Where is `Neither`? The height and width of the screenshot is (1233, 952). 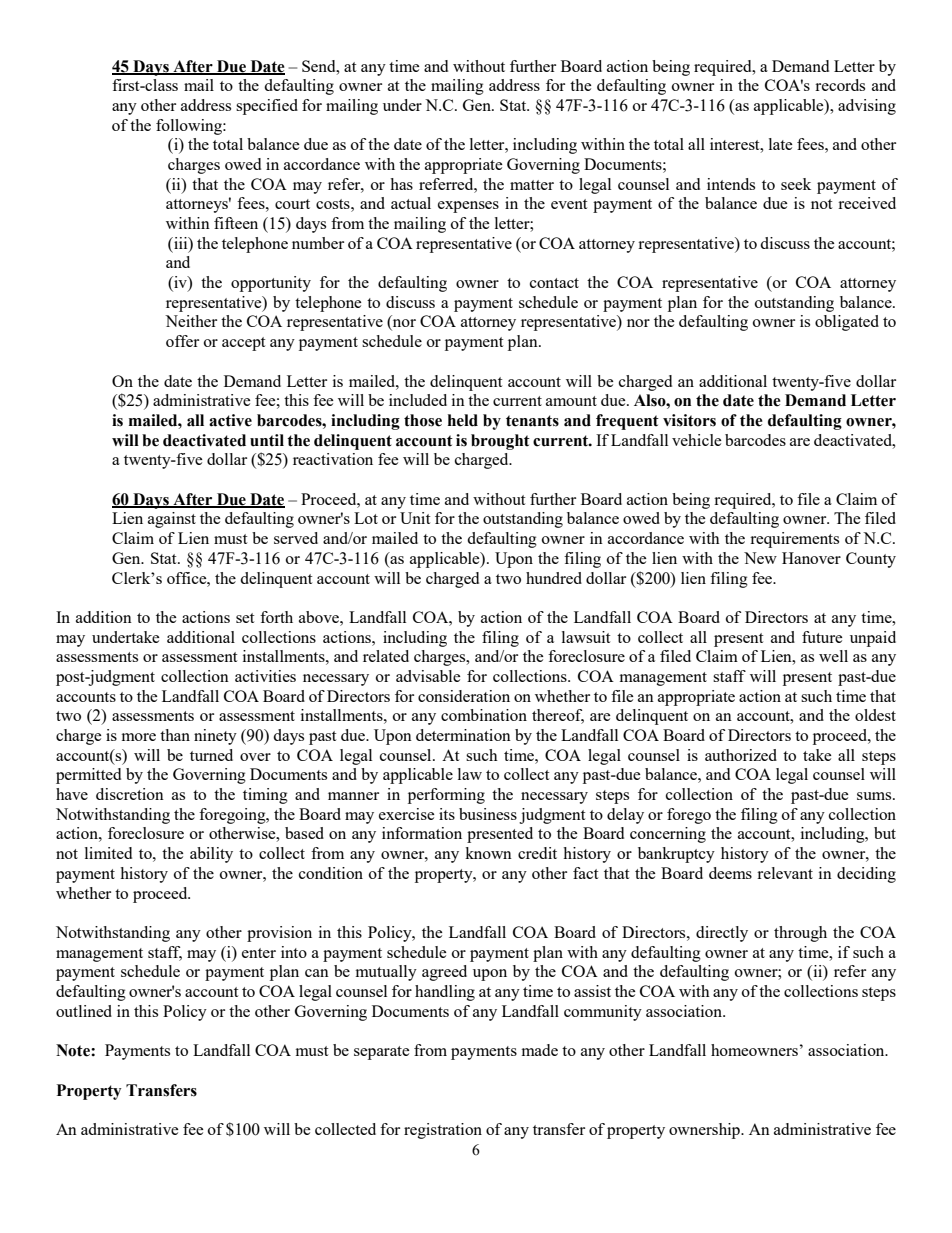
Neither is located at coordinates (191, 321).
